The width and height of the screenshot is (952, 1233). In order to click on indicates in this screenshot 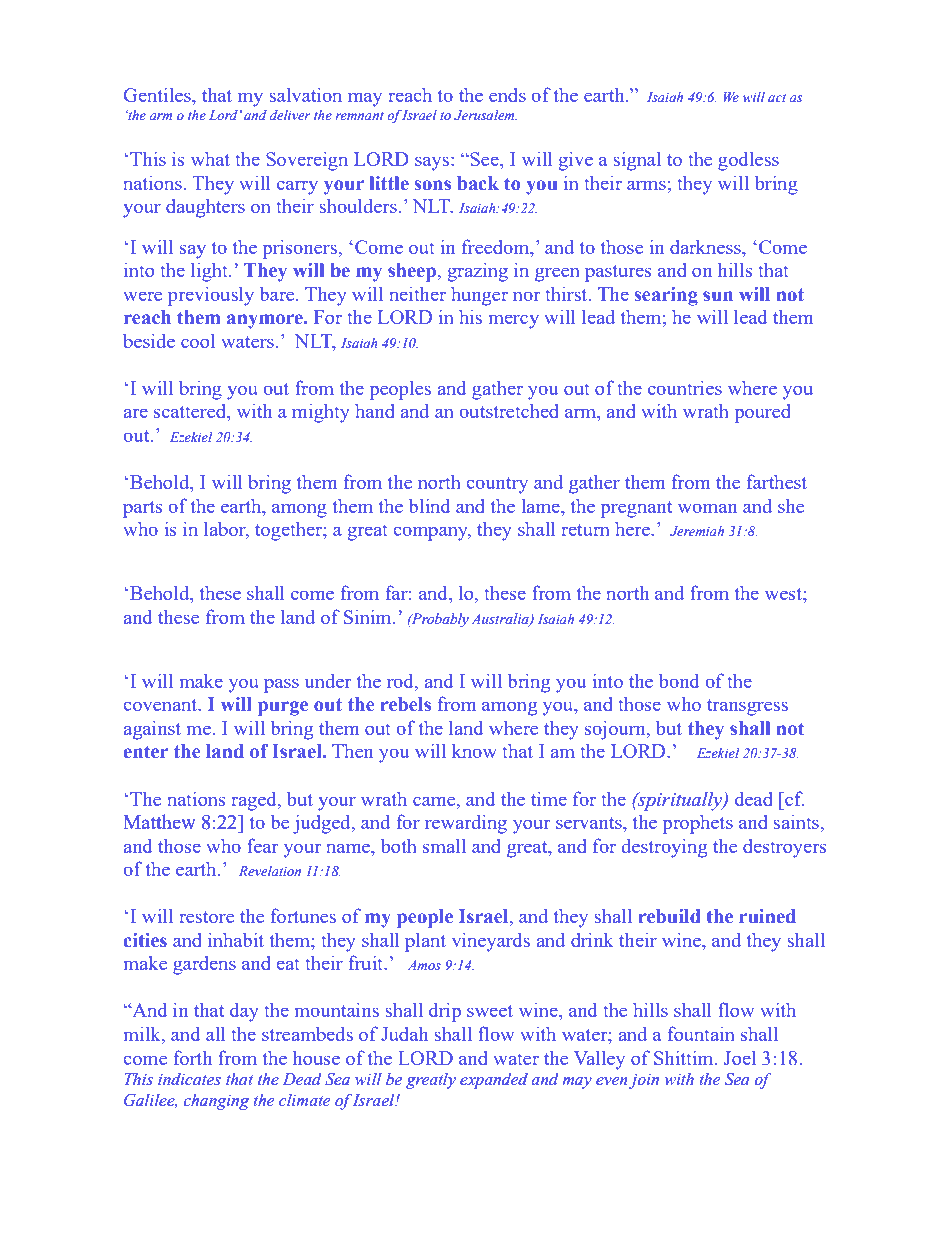, I will do `click(189, 1079)`.
